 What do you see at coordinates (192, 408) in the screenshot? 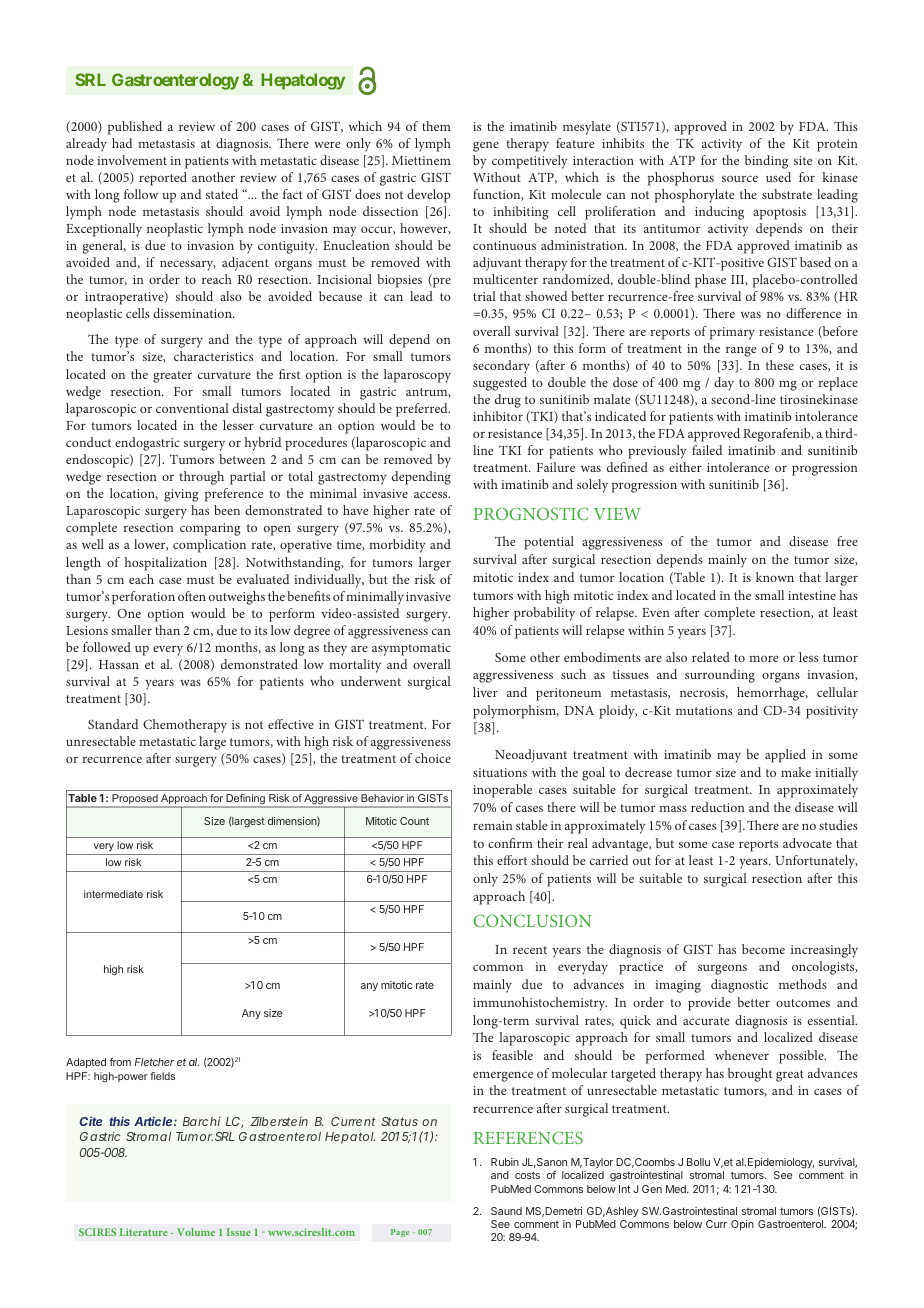
I see `conventional` at bounding box center [192, 408].
